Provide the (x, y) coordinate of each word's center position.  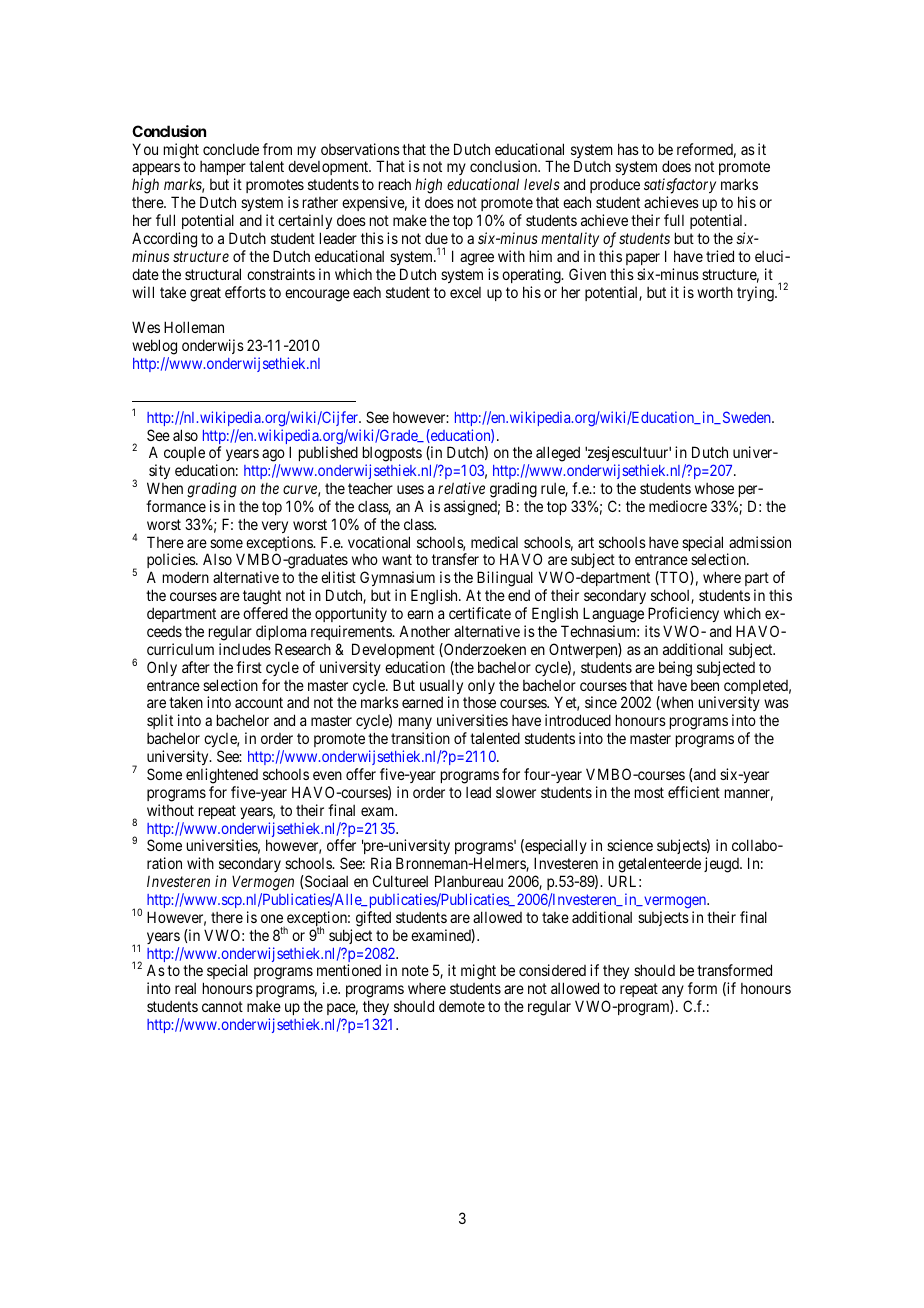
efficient (694, 792)
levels (542, 184)
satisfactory (680, 187)
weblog (154, 348)
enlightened (222, 776)
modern (186, 577)
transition (420, 738)
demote (462, 1006)
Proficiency (683, 614)
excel (465, 292)
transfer (455, 559)
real (185, 988)
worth (715, 292)
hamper (223, 170)
